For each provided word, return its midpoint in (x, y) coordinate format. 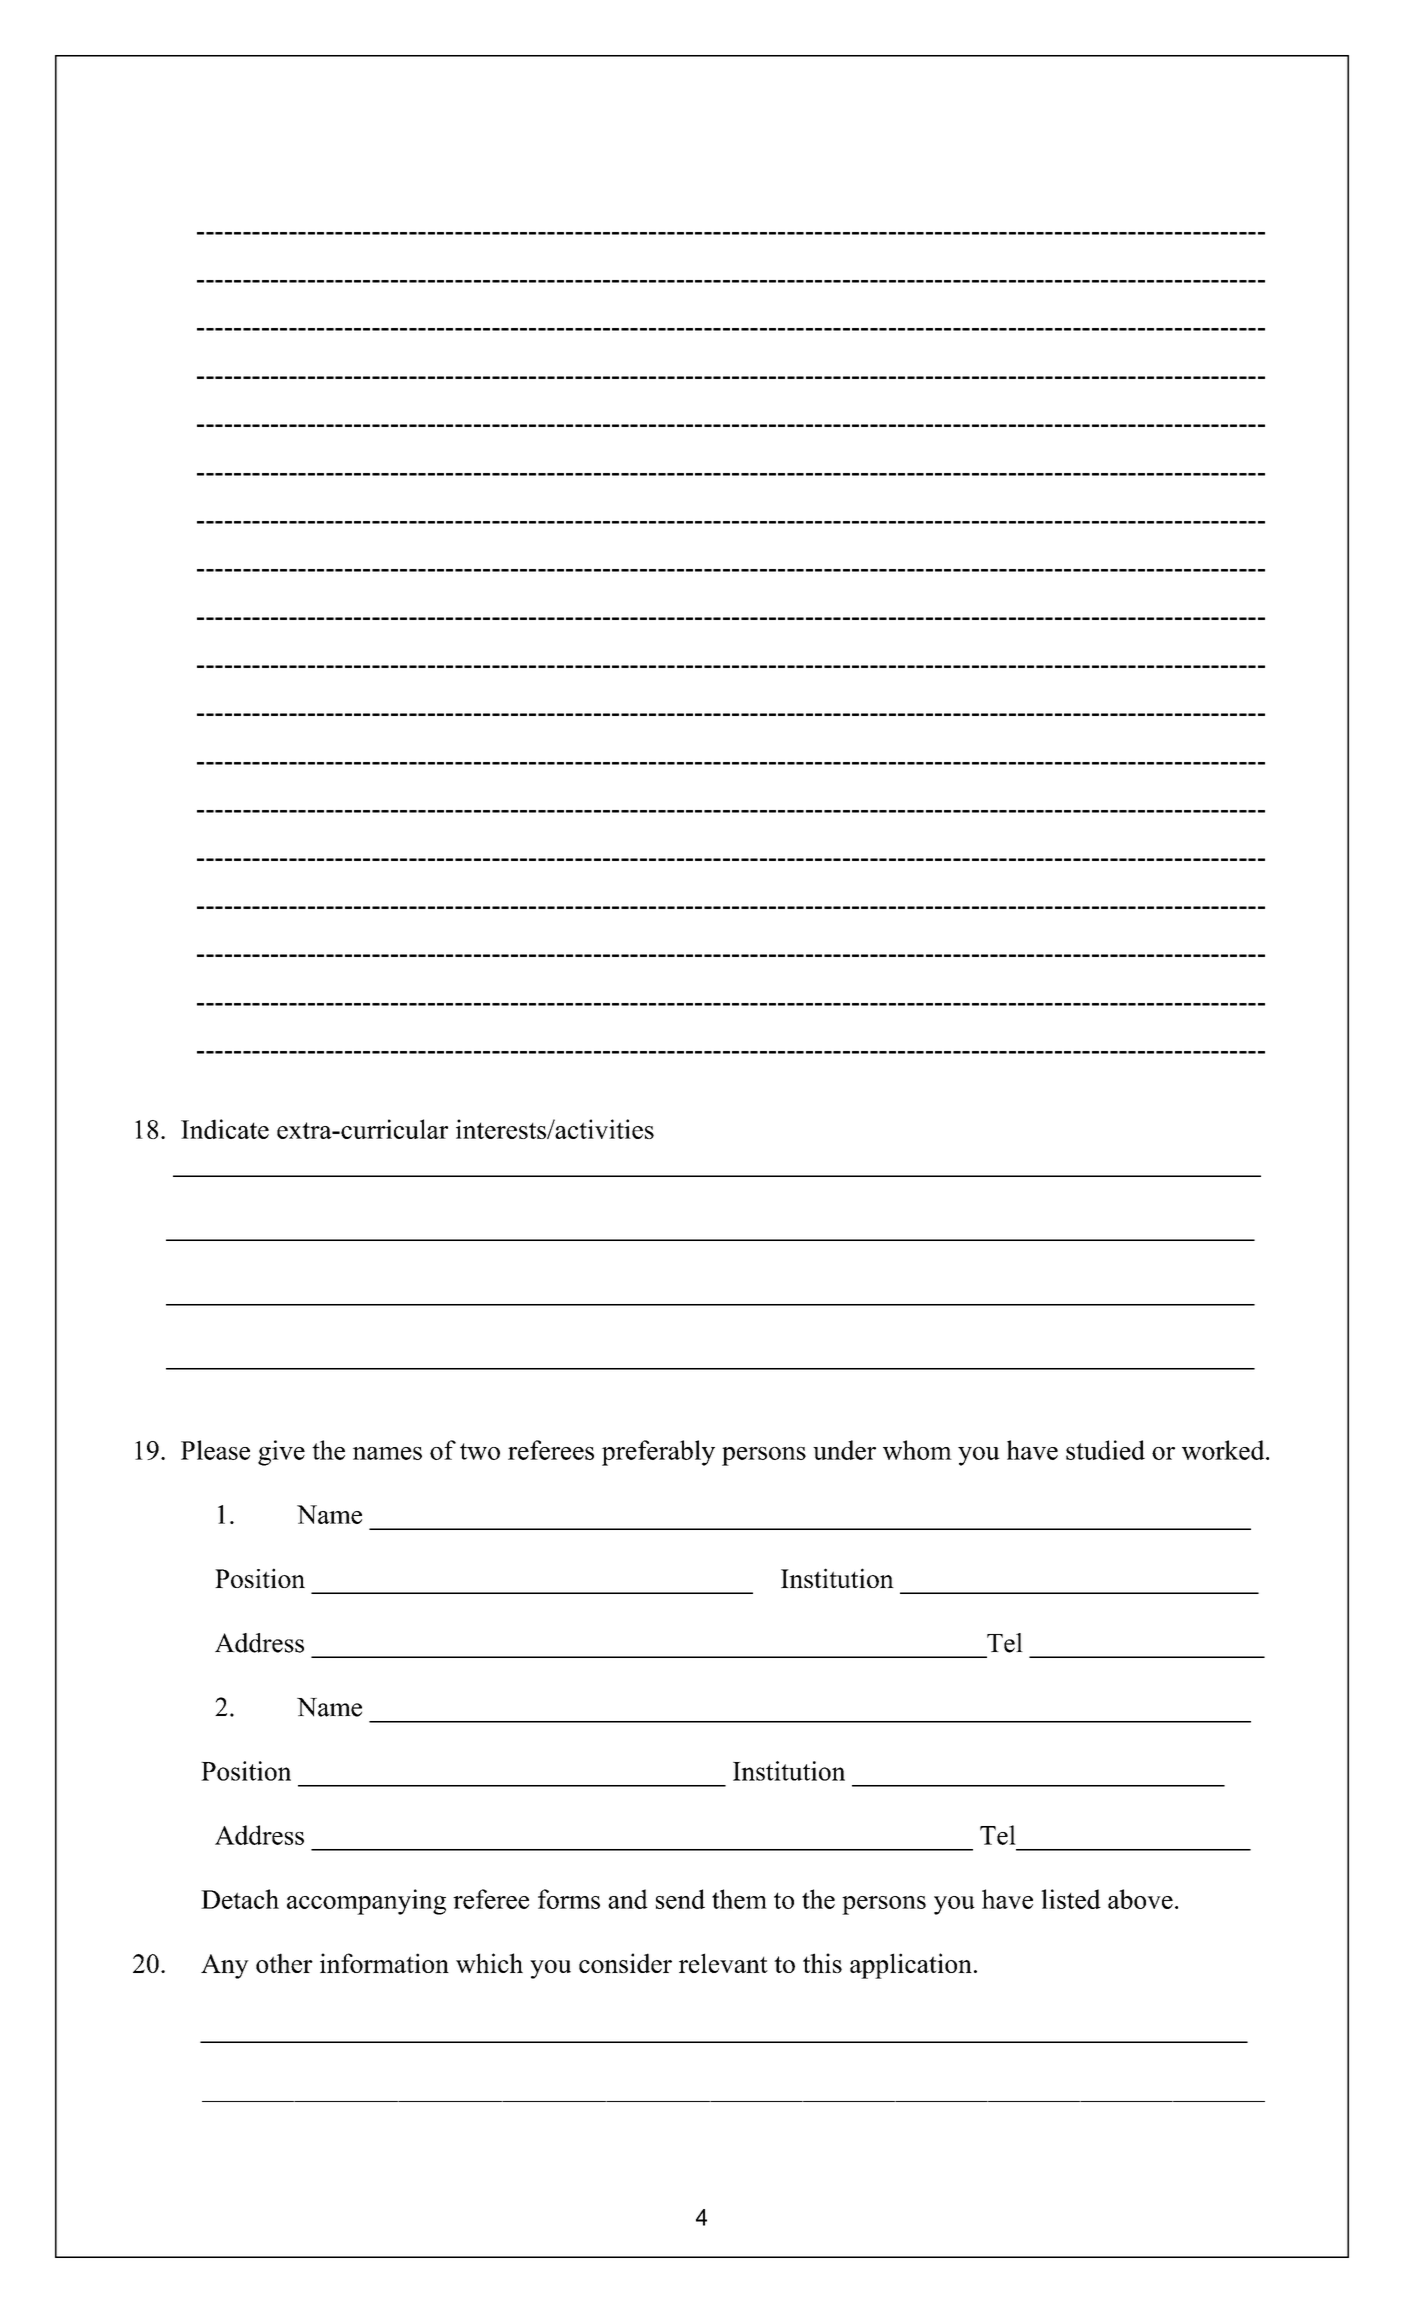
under (844, 1450)
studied (1105, 1450)
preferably (658, 1453)
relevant (723, 1963)
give (281, 1453)
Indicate (225, 1129)
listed (1071, 1899)
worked (1224, 1450)
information (384, 1963)
